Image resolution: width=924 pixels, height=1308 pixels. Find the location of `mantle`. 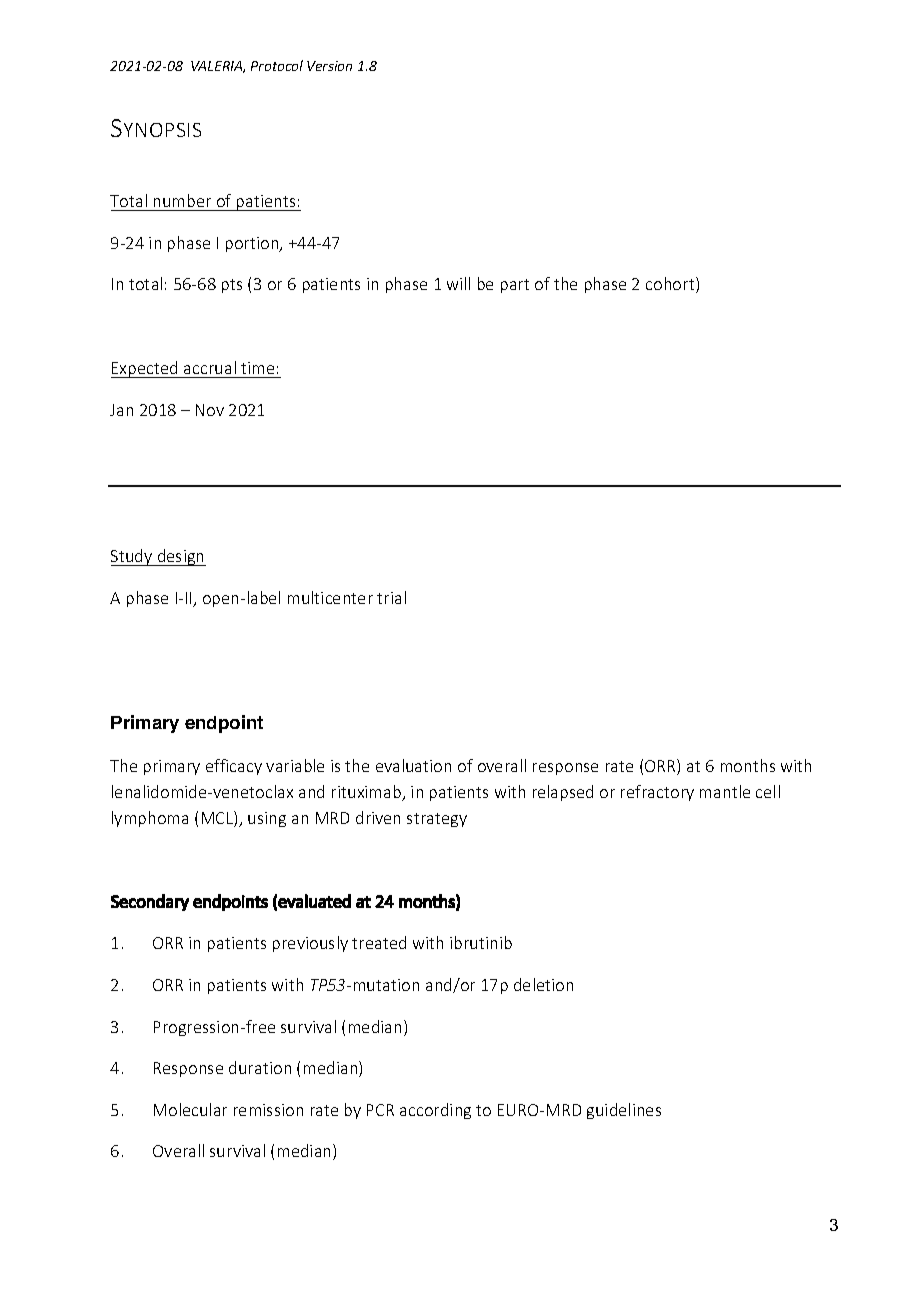

mantle is located at coordinates (725, 791).
